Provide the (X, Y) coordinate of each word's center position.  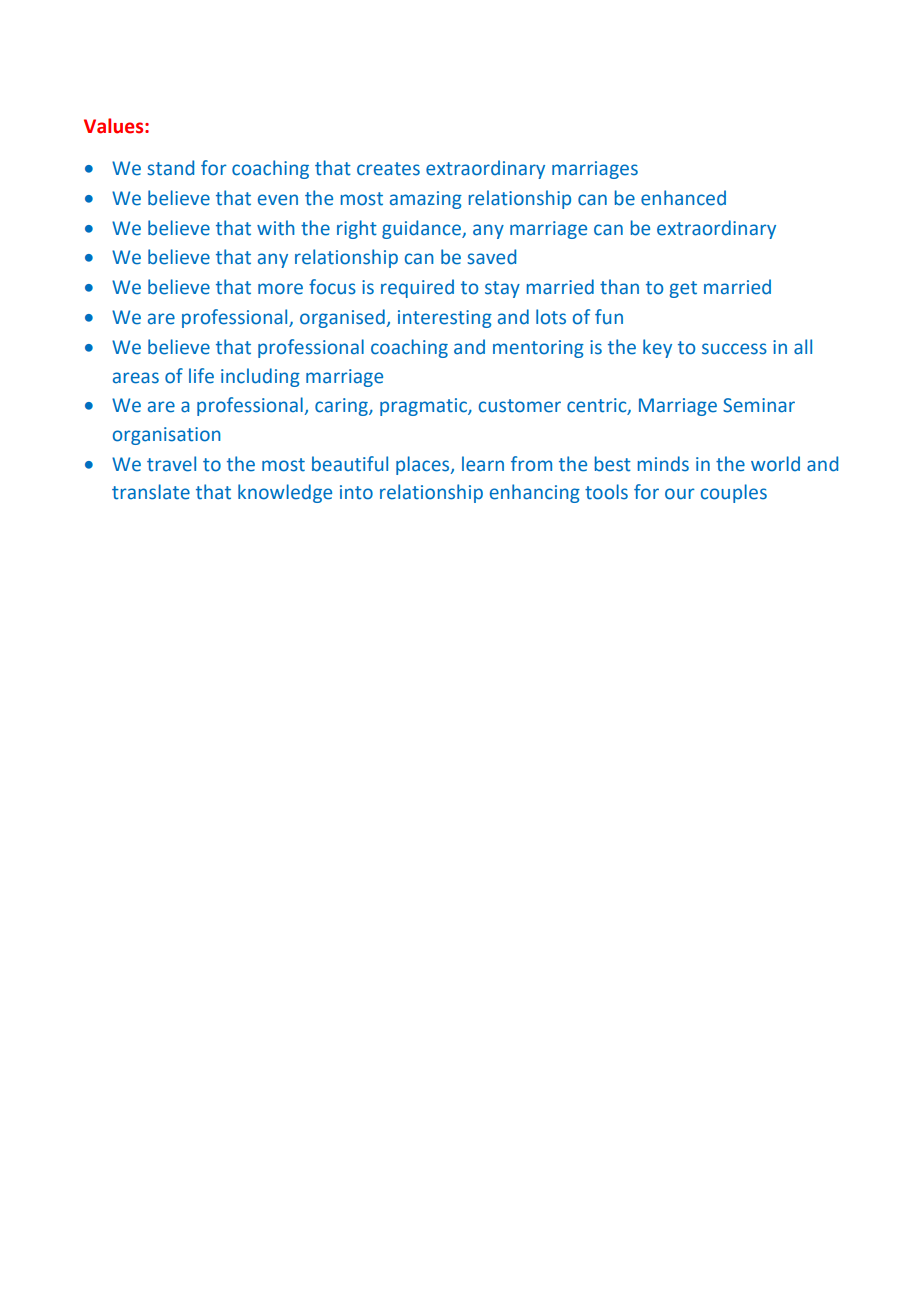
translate (151, 492)
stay (502, 289)
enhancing (535, 493)
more (280, 289)
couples (734, 493)
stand (170, 168)
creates (388, 169)
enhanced (683, 198)
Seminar (759, 405)
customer (520, 406)
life (201, 376)
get (683, 289)
